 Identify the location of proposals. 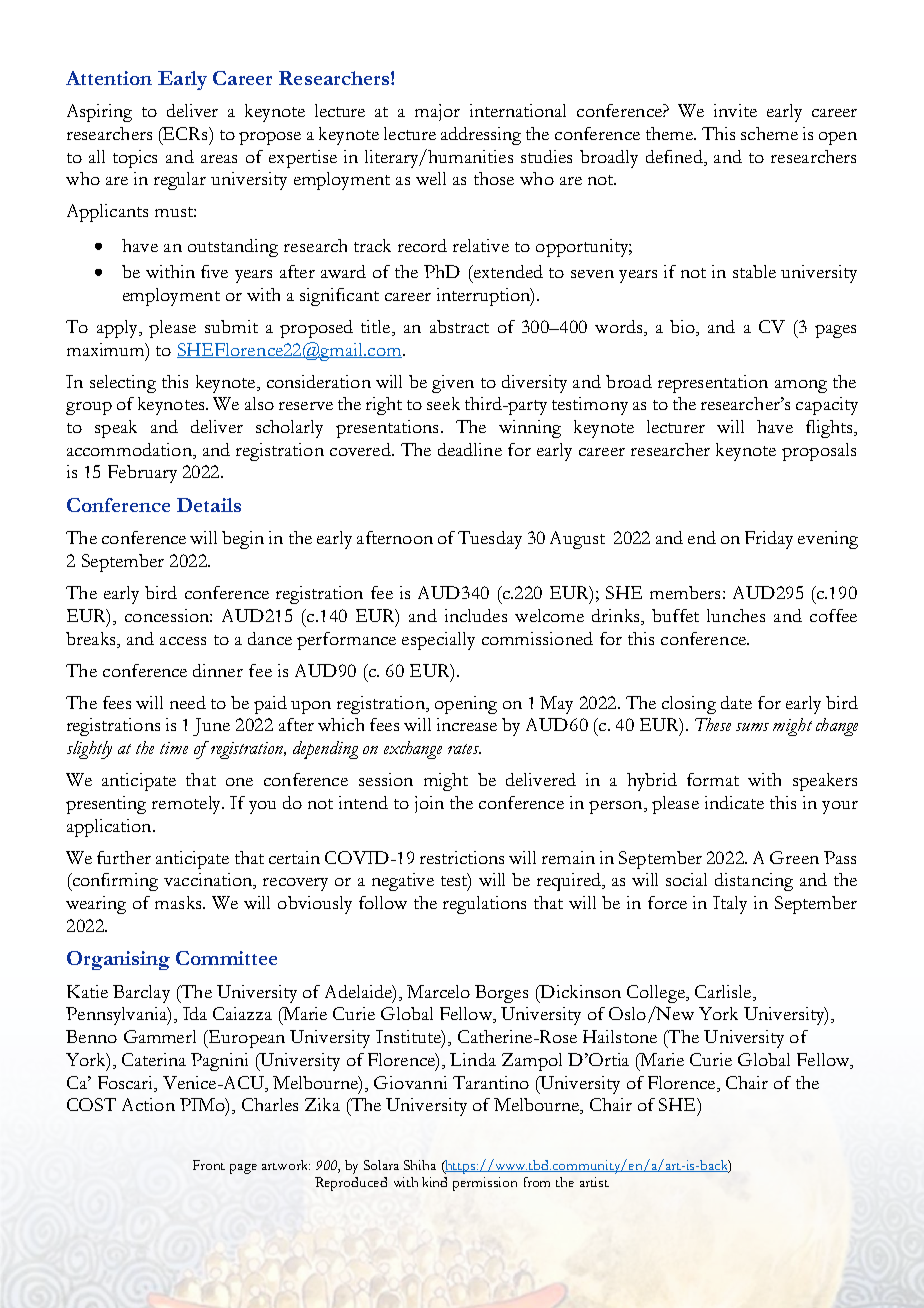
(819, 452).
